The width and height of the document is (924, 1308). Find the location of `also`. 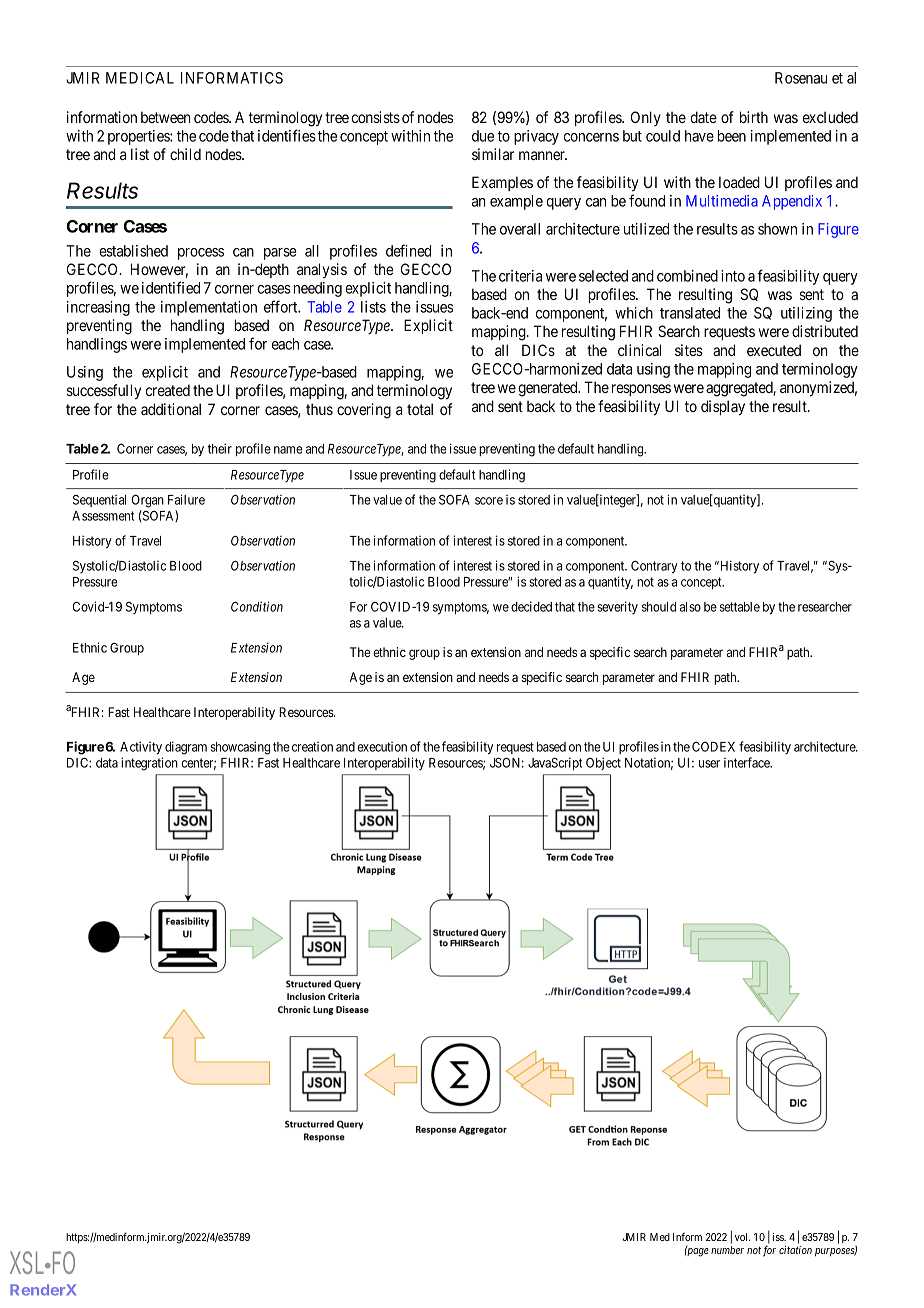

also is located at coordinates (690, 607).
